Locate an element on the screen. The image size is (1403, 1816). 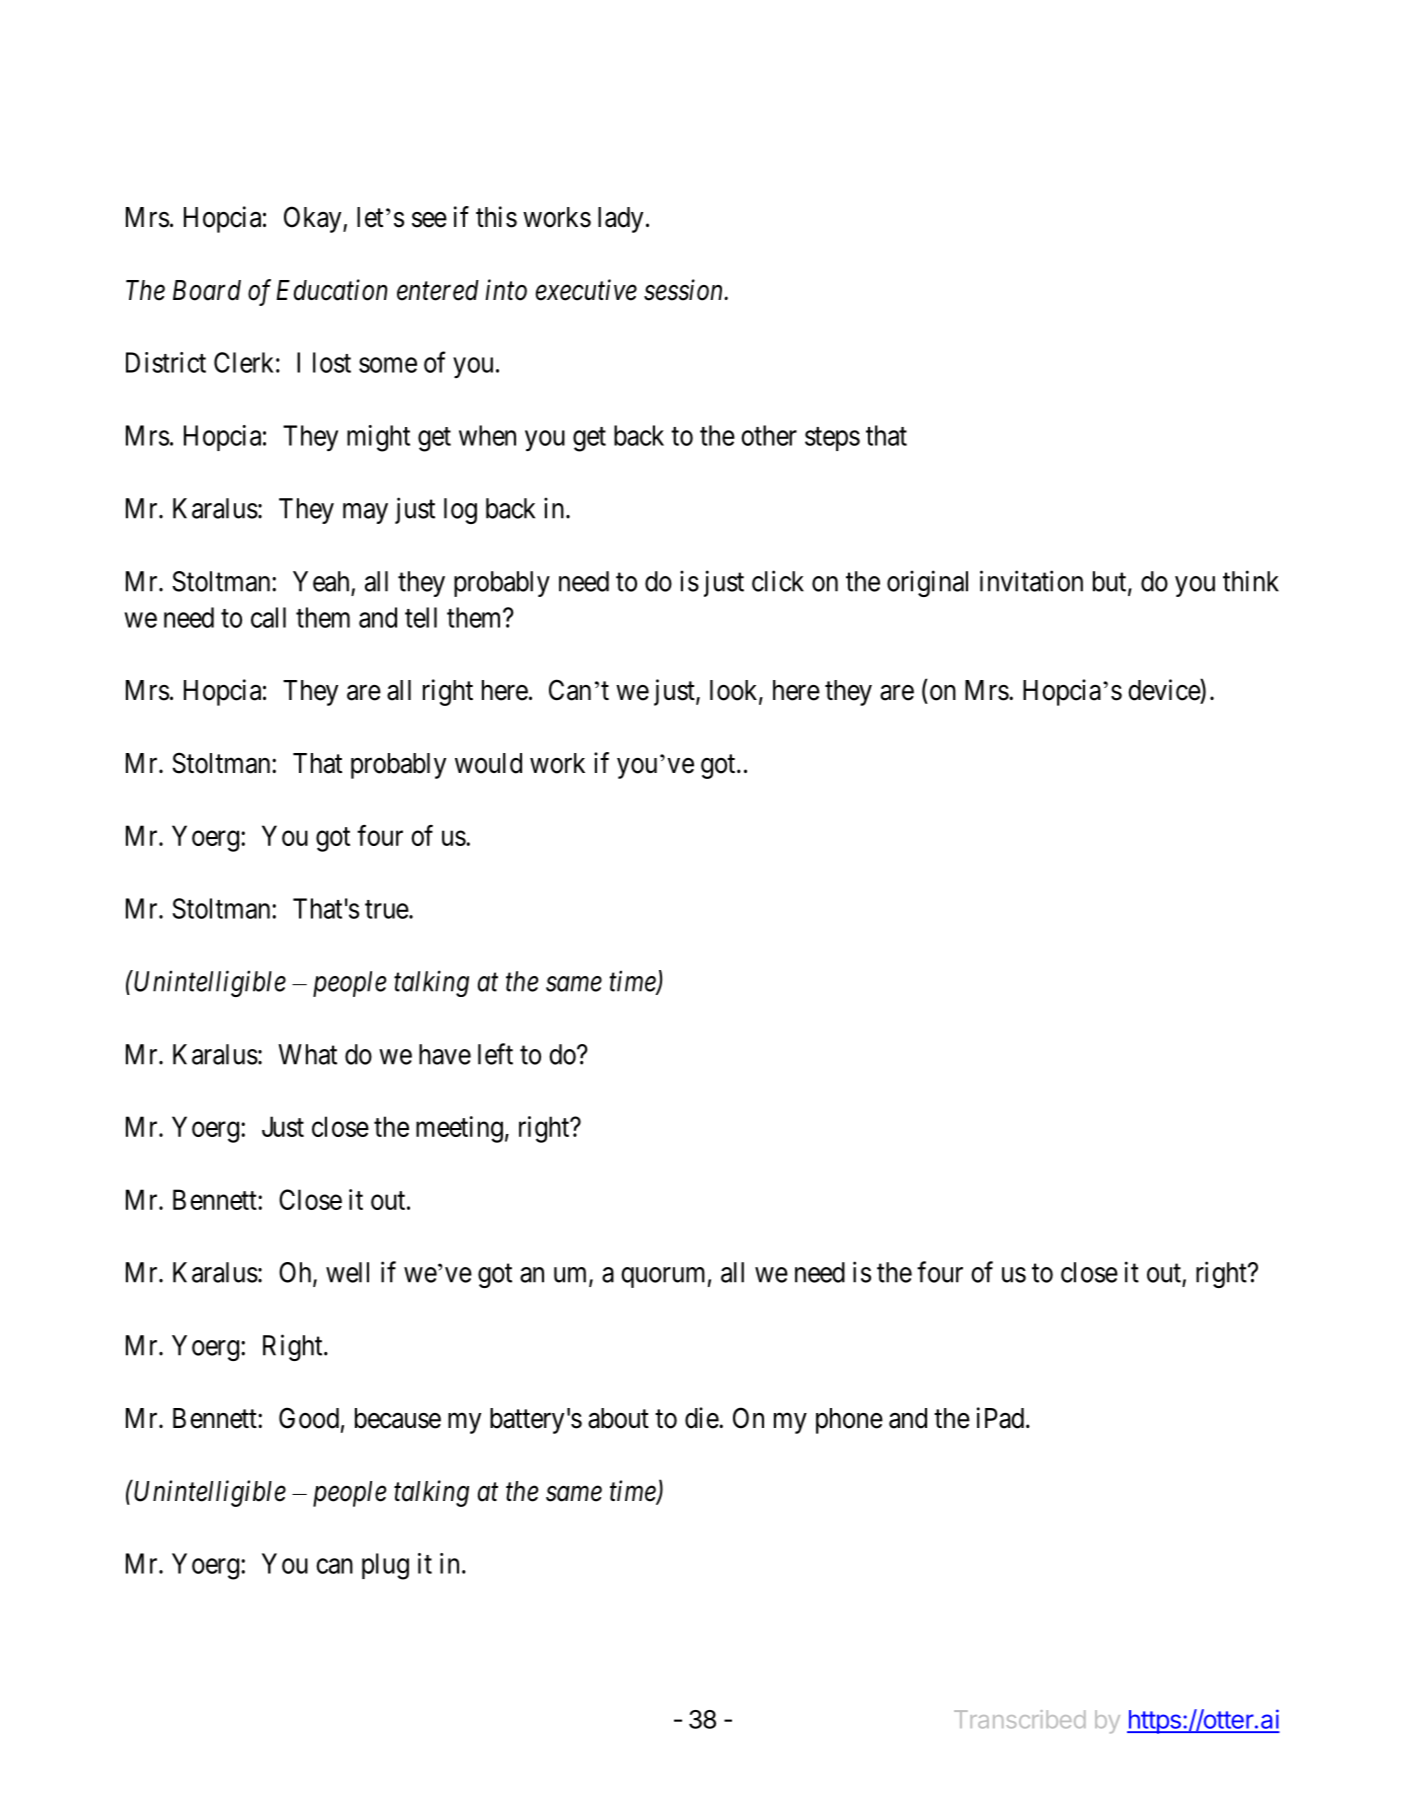
call is located at coordinates (268, 617).
